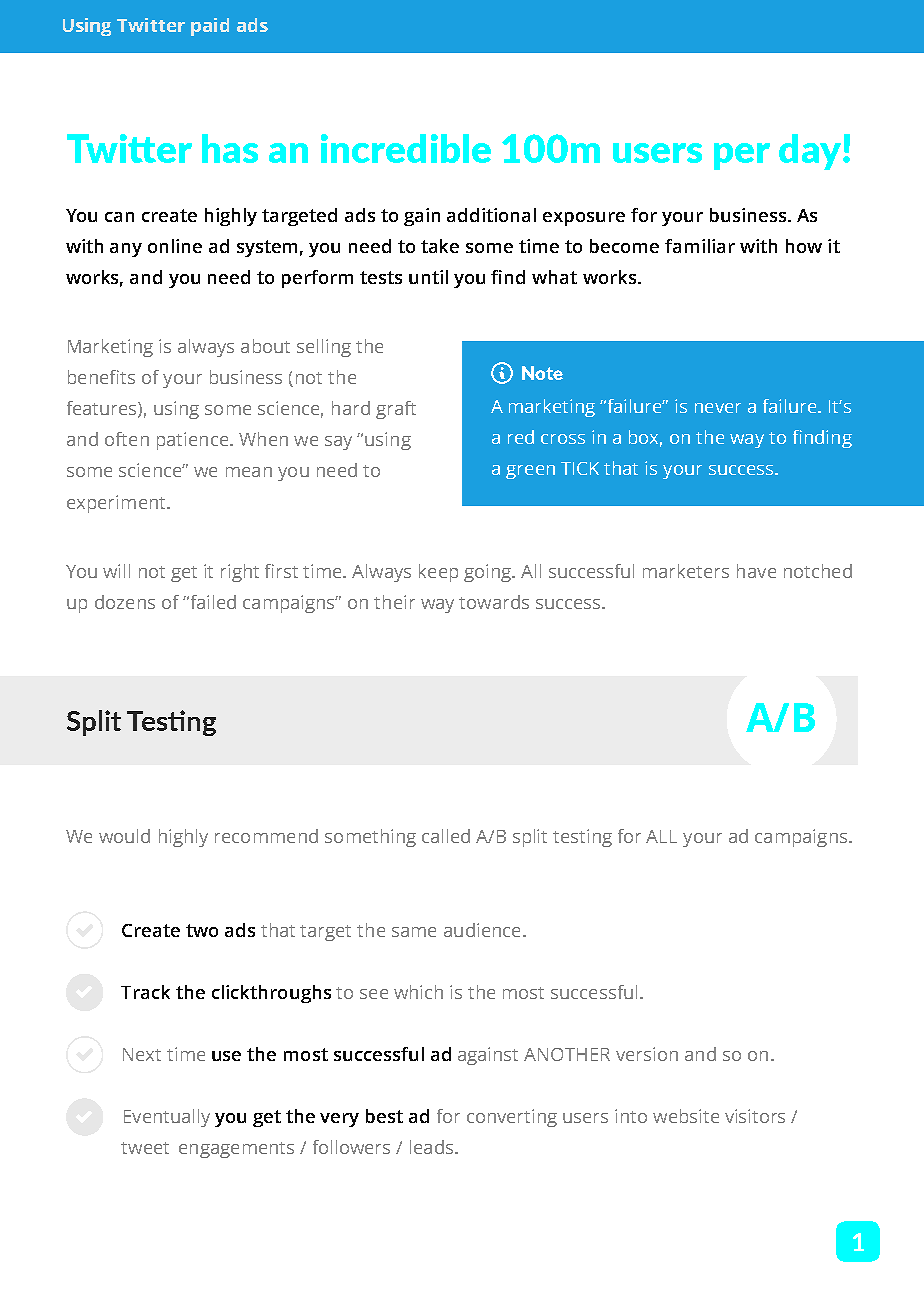  I want to click on familiar, so click(700, 246).
